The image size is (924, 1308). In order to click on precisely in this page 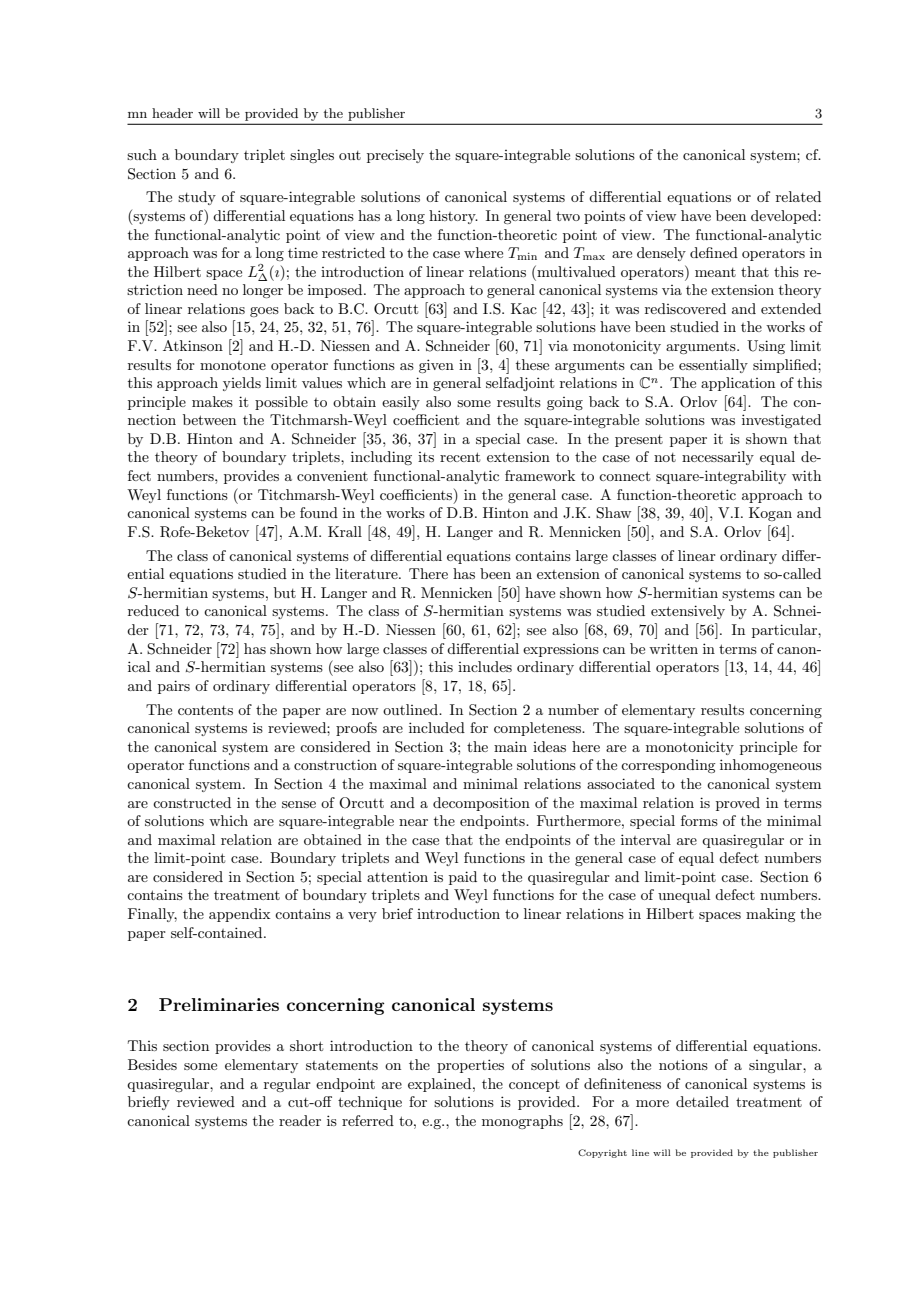, I will do `click(395, 156)`.
